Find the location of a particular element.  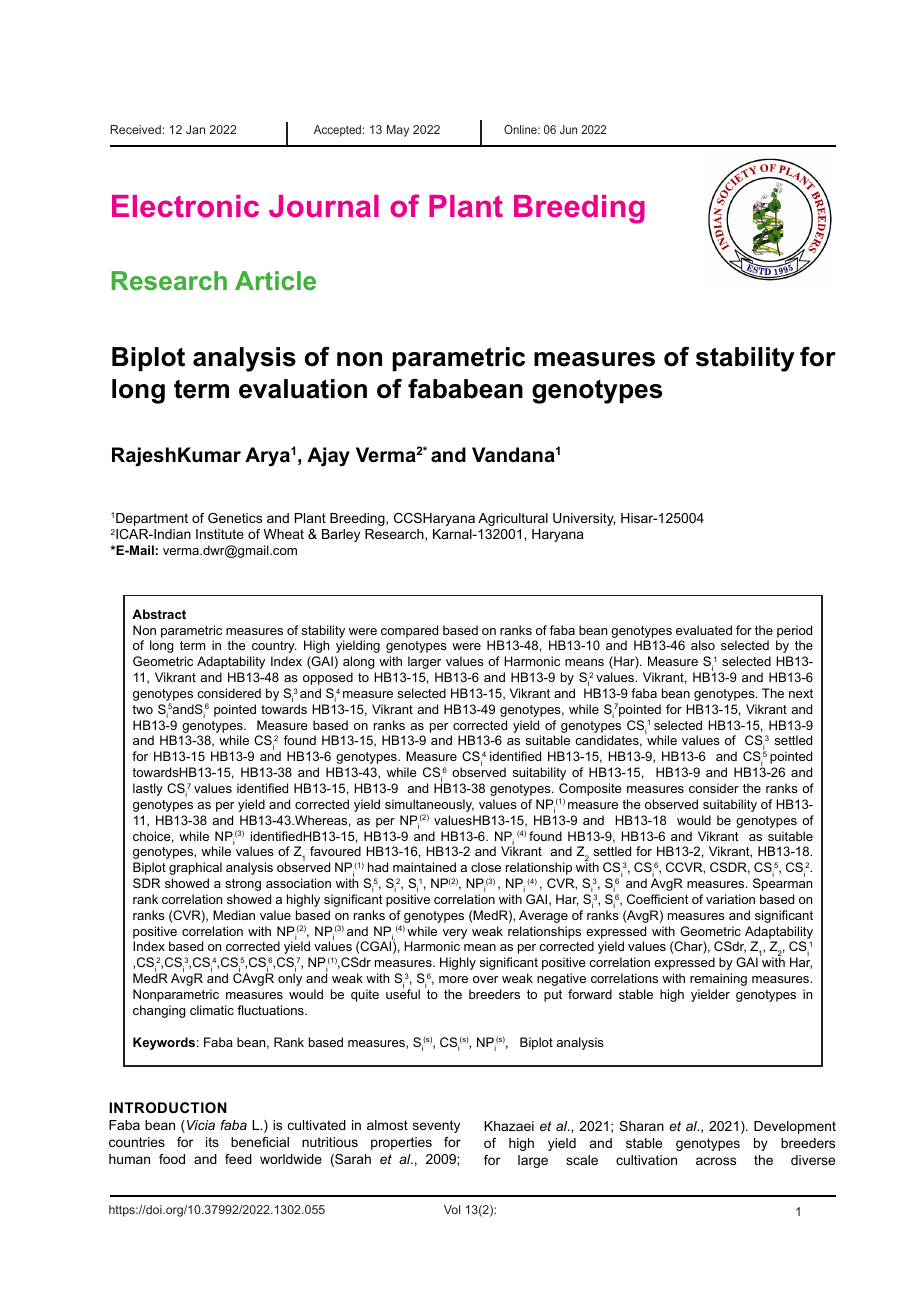

feed is located at coordinates (238, 1159).
